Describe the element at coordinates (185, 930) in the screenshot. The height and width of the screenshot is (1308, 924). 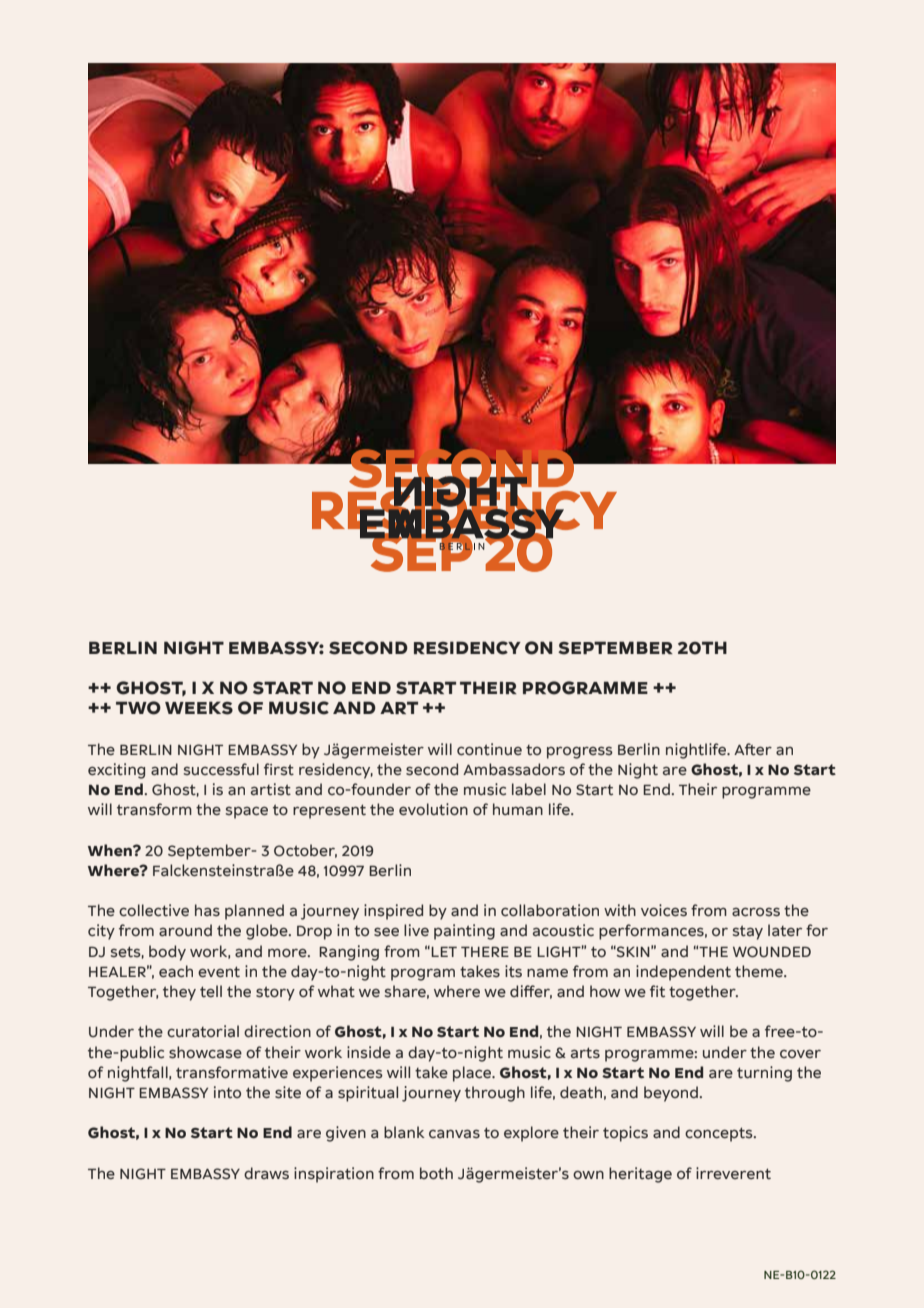
I see `around` at that location.
